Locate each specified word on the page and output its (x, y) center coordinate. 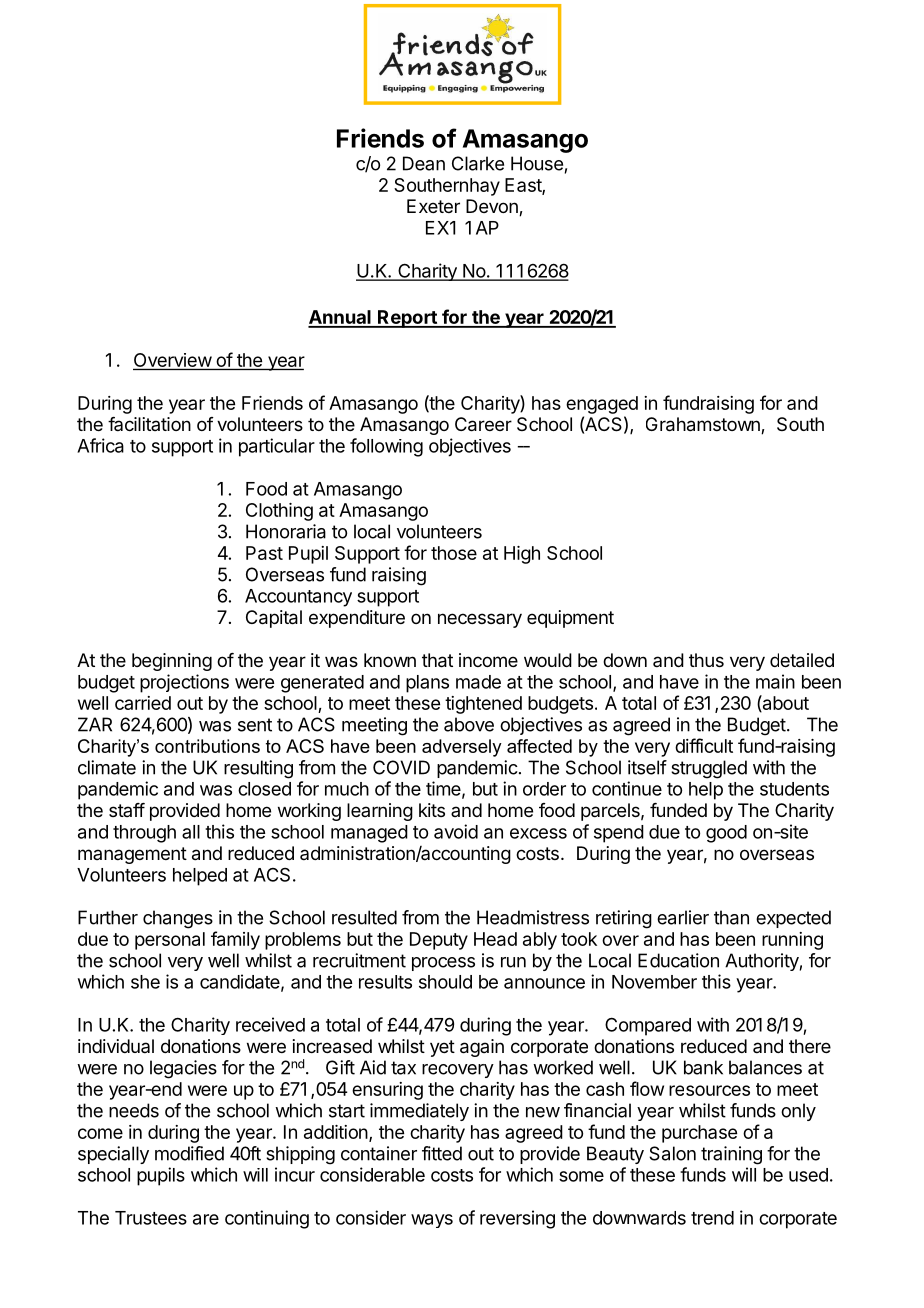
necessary (480, 620)
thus (706, 660)
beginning (172, 662)
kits (432, 810)
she (145, 982)
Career (483, 424)
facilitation (149, 424)
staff (127, 810)
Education (678, 960)
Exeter (433, 206)
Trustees (151, 1218)
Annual (340, 318)
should (445, 982)
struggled (709, 769)
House (537, 163)
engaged (602, 405)
